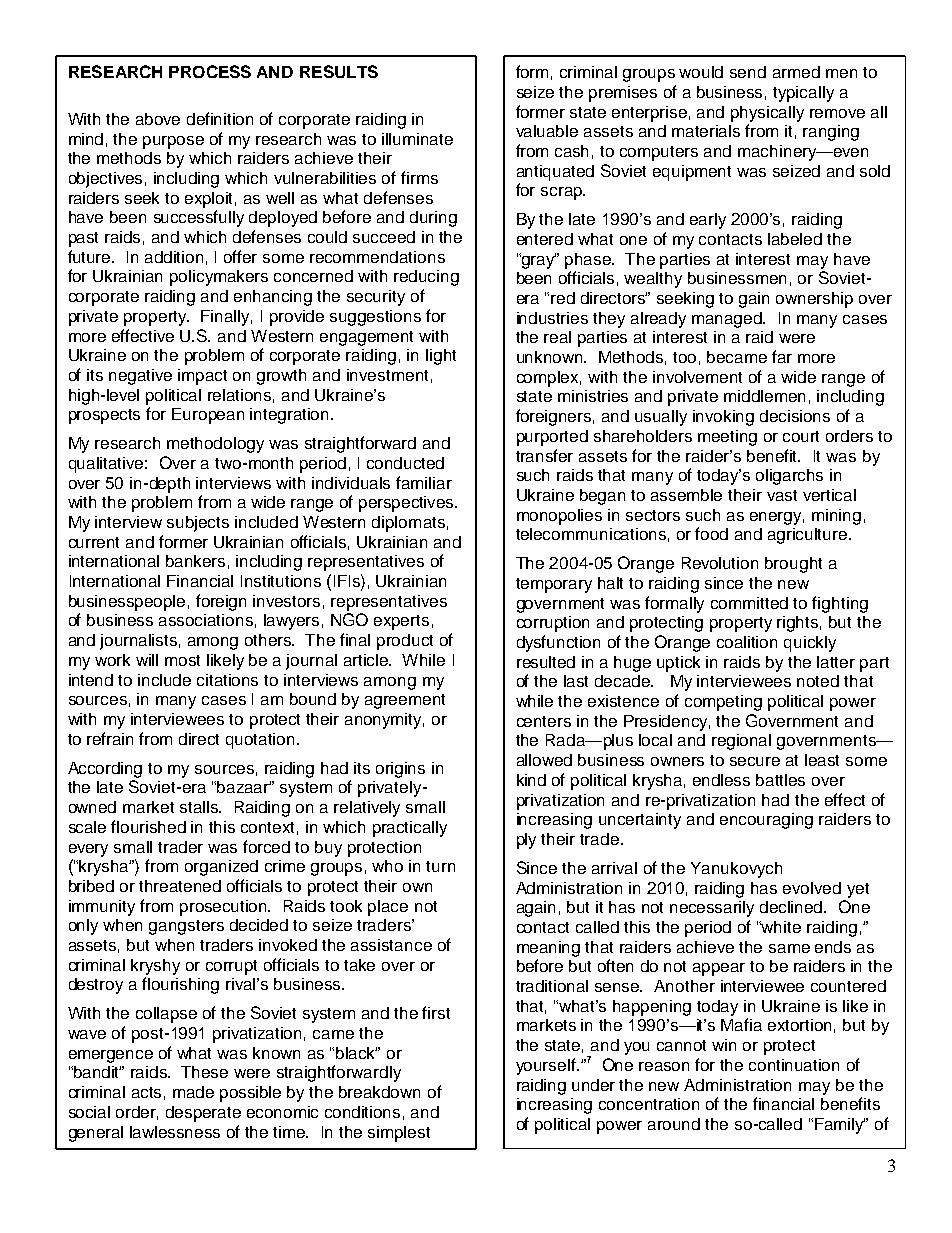 This screenshot has height=1233, width=952. Describe the element at coordinates (202, 377) in the screenshot. I see `impact` at that location.
